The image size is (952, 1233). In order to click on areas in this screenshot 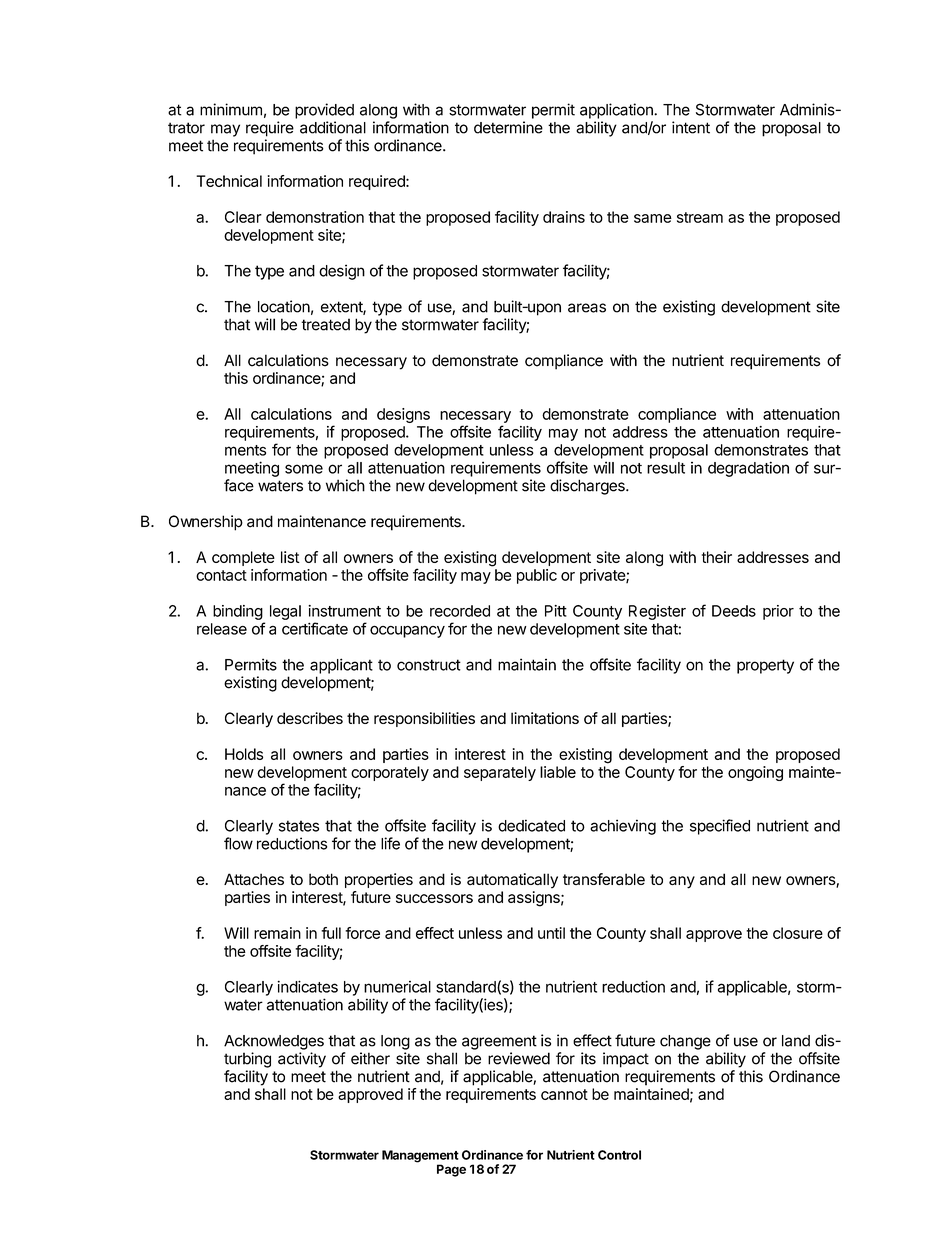, I will do `click(587, 308)`.
